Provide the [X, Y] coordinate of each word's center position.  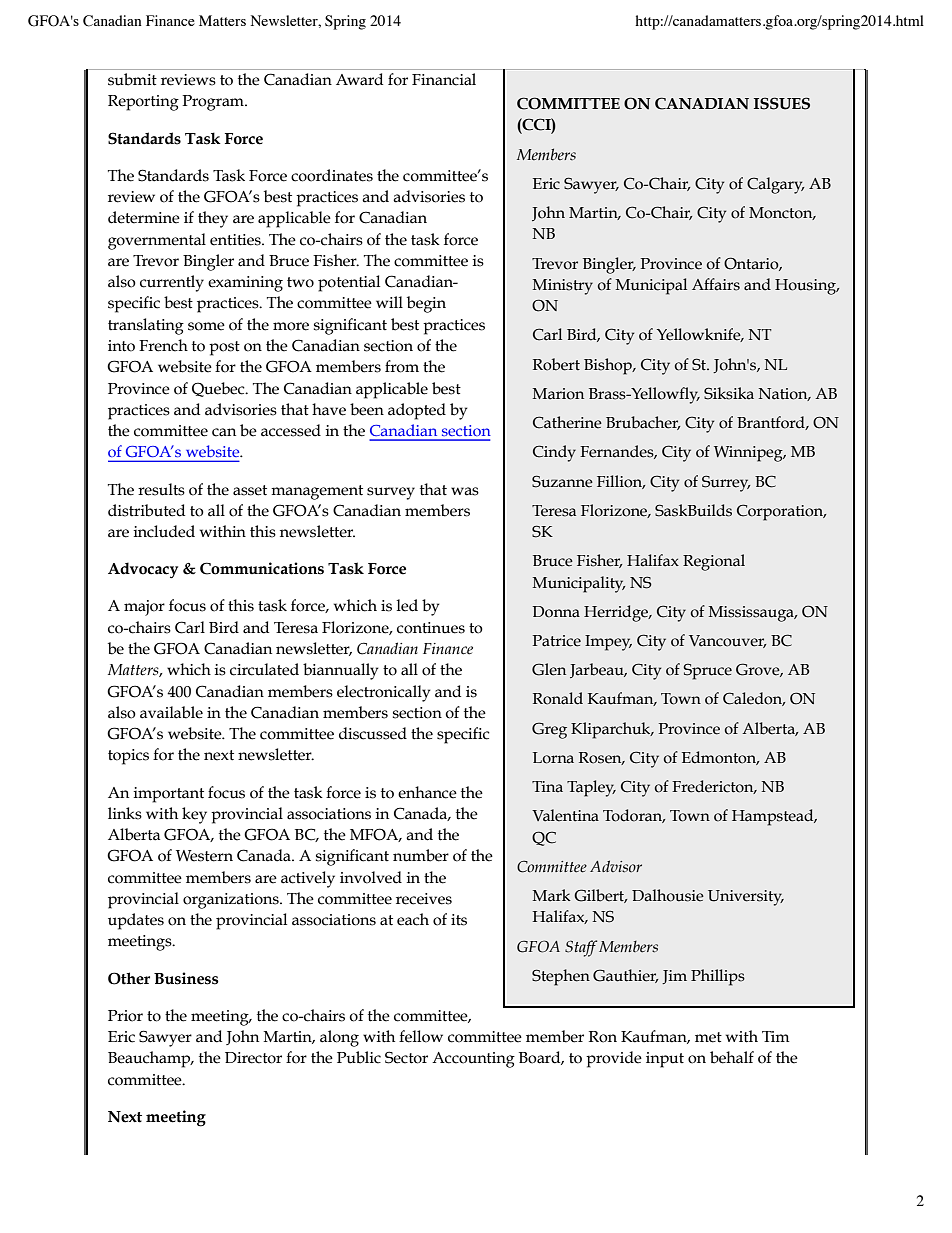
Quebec [219, 389]
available [171, 712]
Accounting [473, 1060]
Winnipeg [749, 454]
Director [253, 1058]
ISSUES [782, 103]
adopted [417, 411]
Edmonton [720, 758]
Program [214, 103]
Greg [549, 730]
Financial [444, 79]
